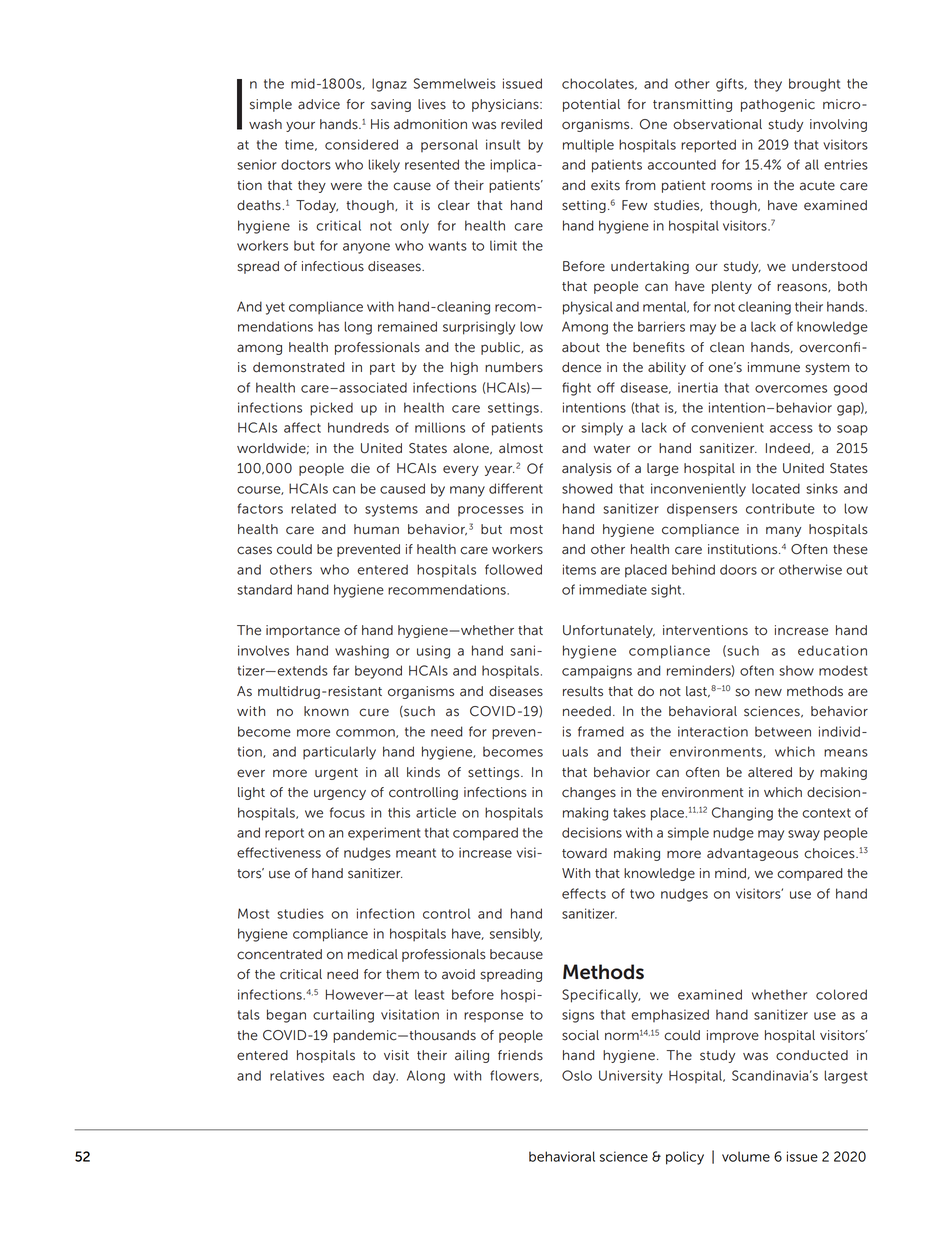 The image size is (952, 1233). I want to click on each, so click(348, 1075).
